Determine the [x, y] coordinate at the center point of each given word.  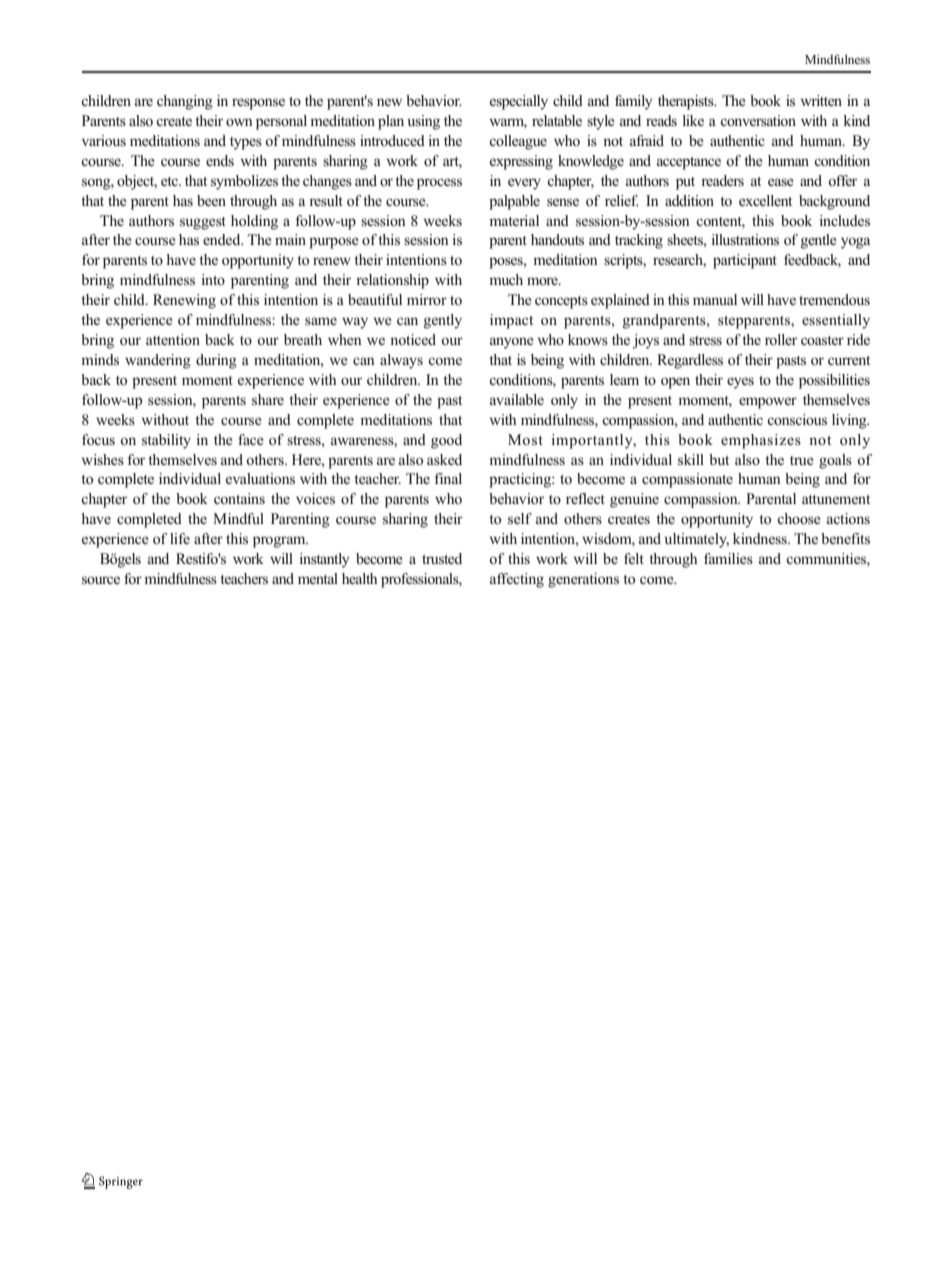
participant [745, 261]
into [213, 279]
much [506, 279]
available [517, 399]
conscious [797, 420]
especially [519, 102]
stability [166, 441]
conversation [758, 120]
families [728, 558]
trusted [442, 559]
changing [185, 102]
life [180, 538]
